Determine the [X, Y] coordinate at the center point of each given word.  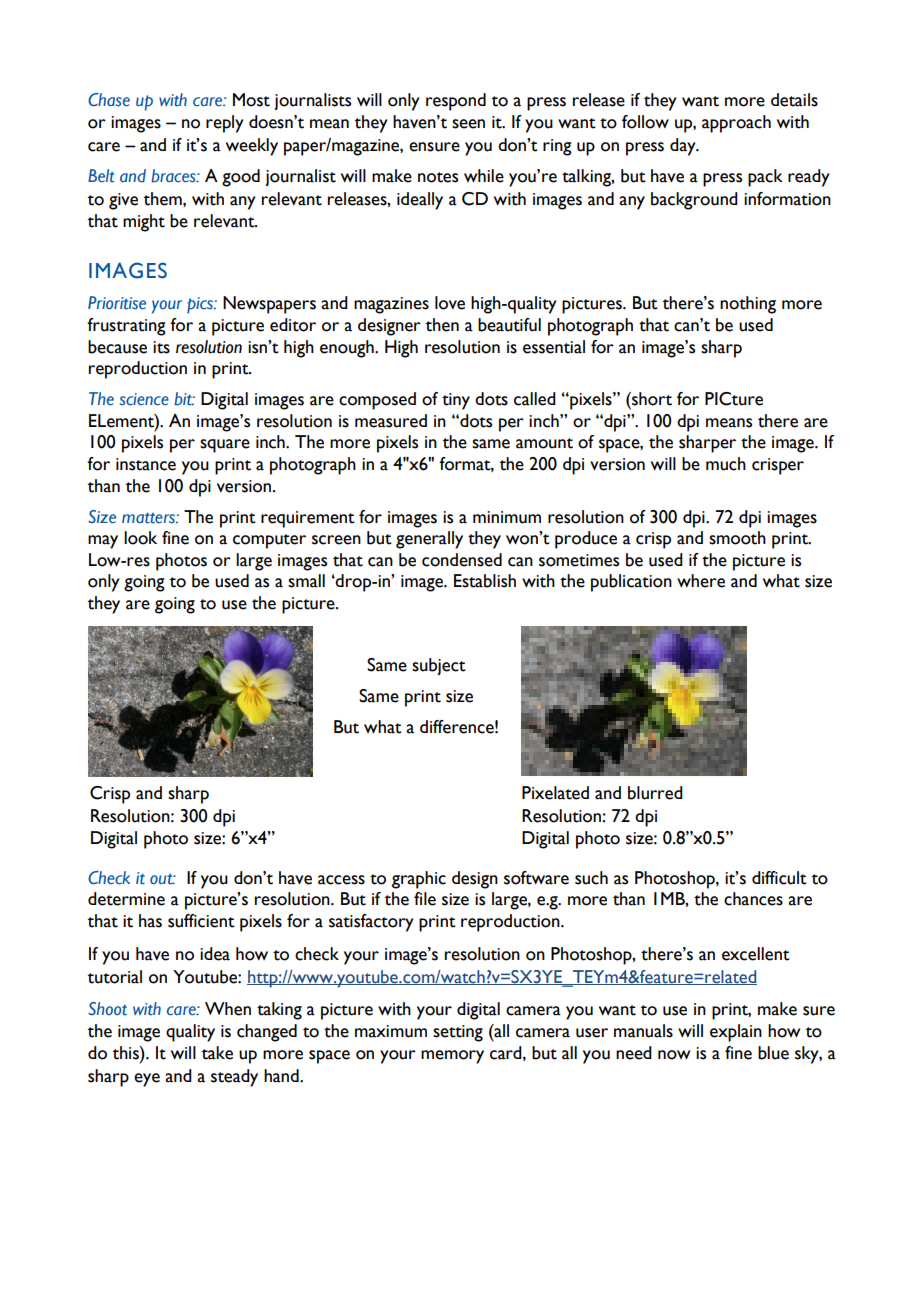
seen [468, 124]
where [701, 581]
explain [736, 1033]
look [140, 538]
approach [736, 124]
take [217, 1053]
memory [452, 1057]
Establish [485, 581]
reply [225, 124]
